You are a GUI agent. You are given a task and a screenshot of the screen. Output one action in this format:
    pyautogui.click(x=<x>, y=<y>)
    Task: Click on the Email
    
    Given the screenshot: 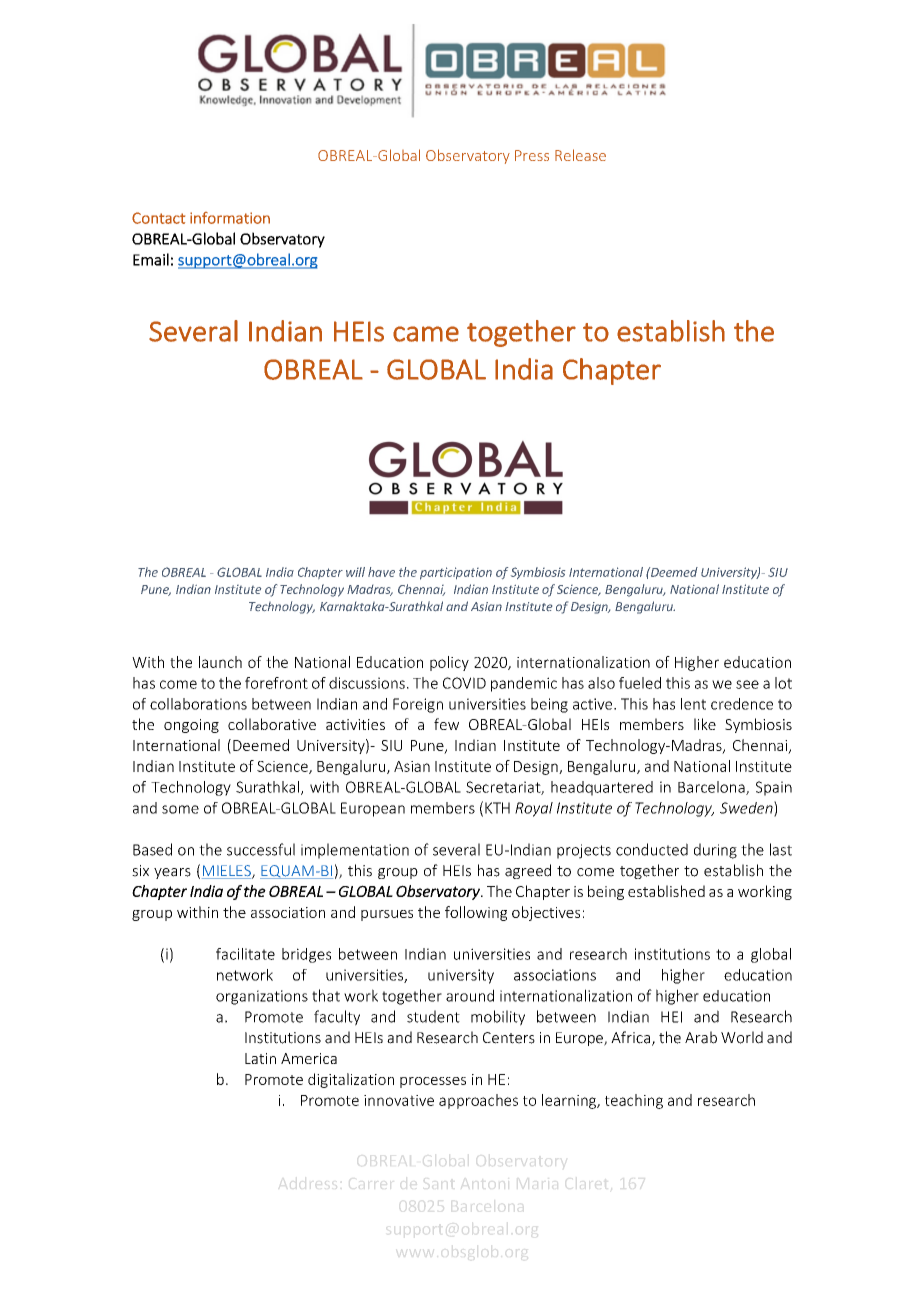 What is the action you would take?
    pyautogui.click(x=151, y=259)
